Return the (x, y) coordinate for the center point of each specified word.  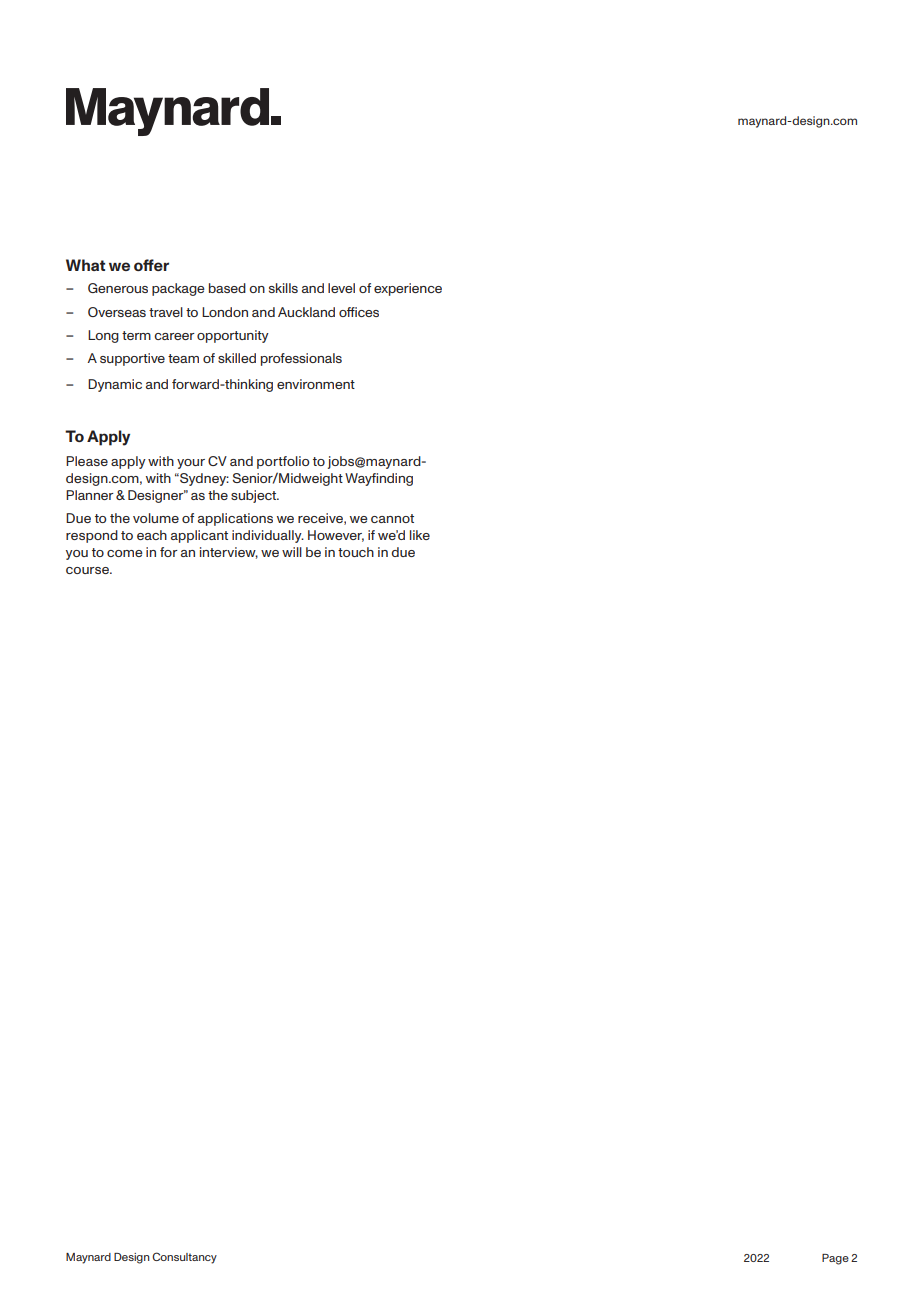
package (178, 289)
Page (835, 1259)
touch (356, 552)
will (292, 552)
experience (408, 289)
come (125, 553)
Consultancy (184, 1258)
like (420, 535)
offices (359, 312)
